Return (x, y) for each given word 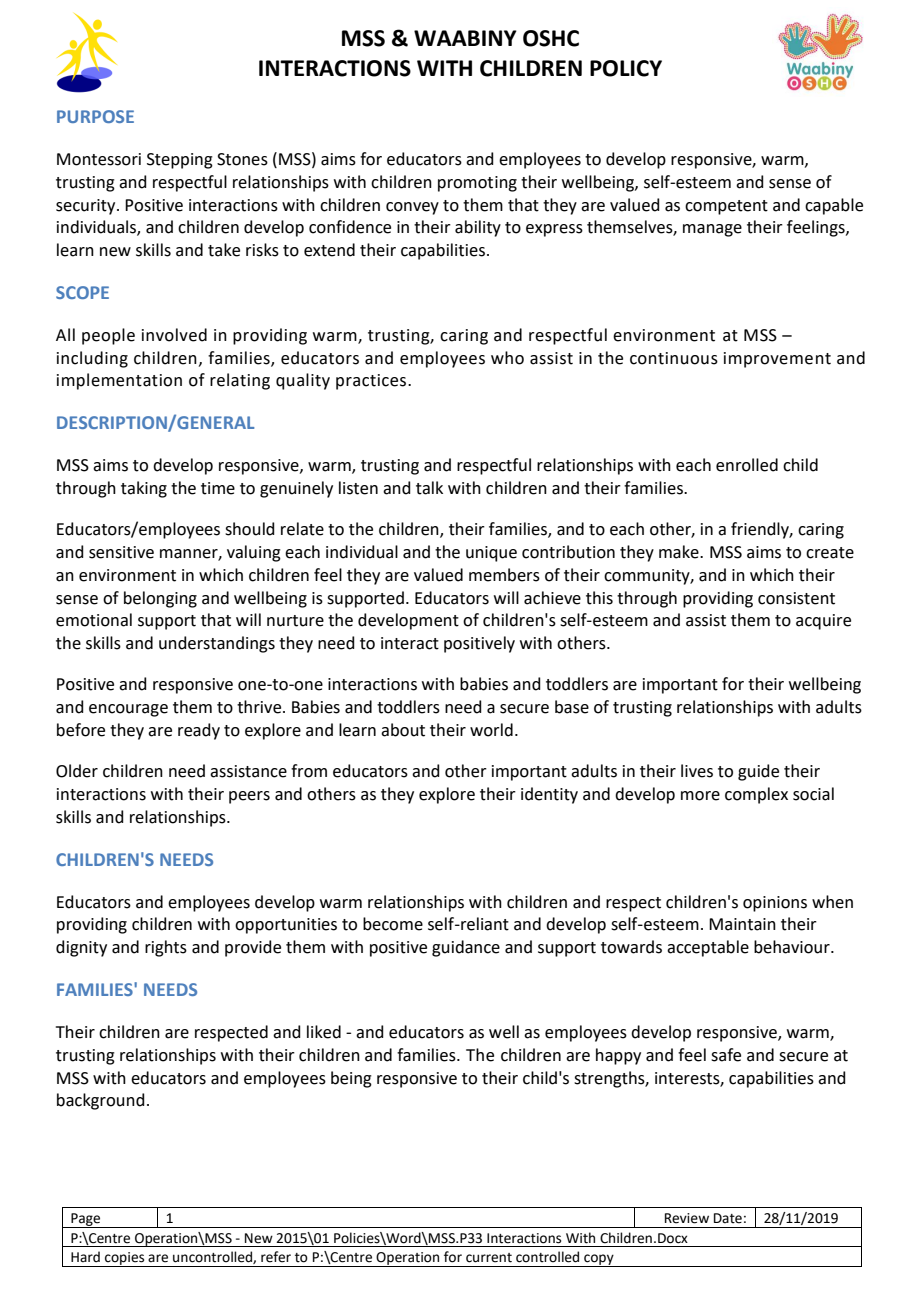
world (491, 730)
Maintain (742, 924)
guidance (466, 948)
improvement (777, 360)
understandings (217, 644)
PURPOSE (95, 116)
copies (125, 1259)
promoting (477, 184)
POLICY (626, 68)
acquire (823, 622)
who (507, 358)
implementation (119, 381)
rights (166, 948)
